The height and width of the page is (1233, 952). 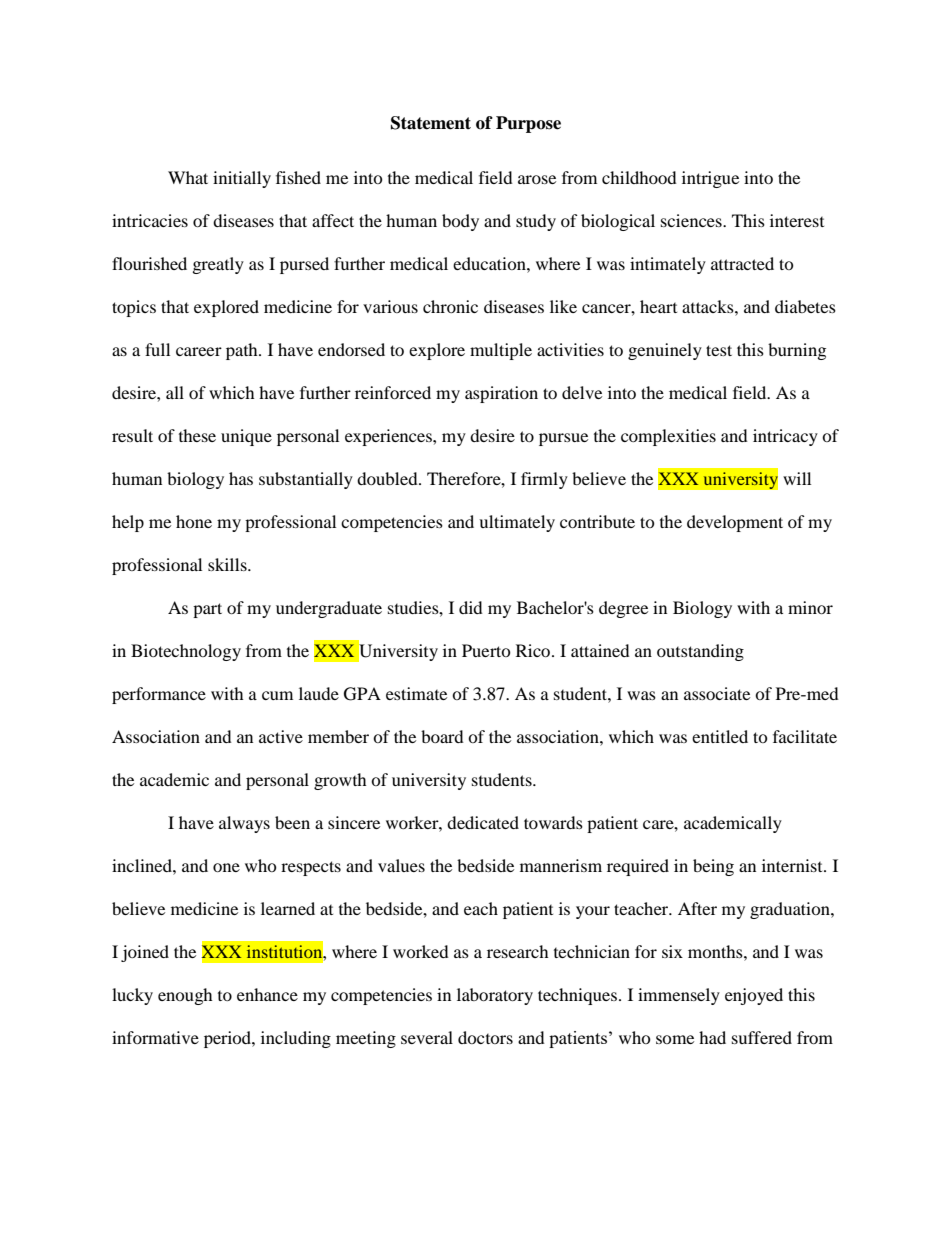 I want to click on enough, so click(x=185, y=996).
